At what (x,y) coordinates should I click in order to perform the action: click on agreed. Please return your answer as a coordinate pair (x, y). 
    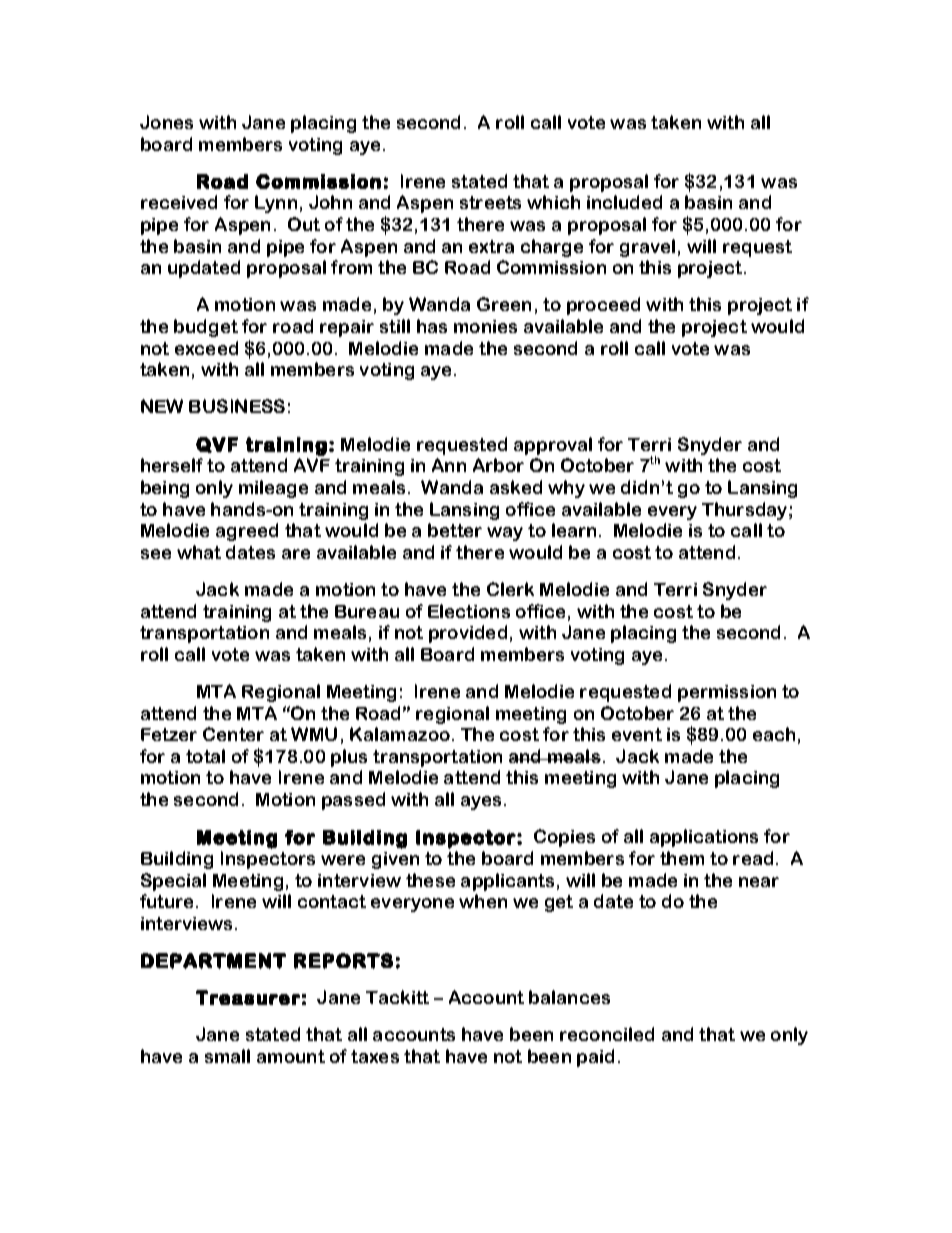
    Looking at the image, I should click on (247, 532).
